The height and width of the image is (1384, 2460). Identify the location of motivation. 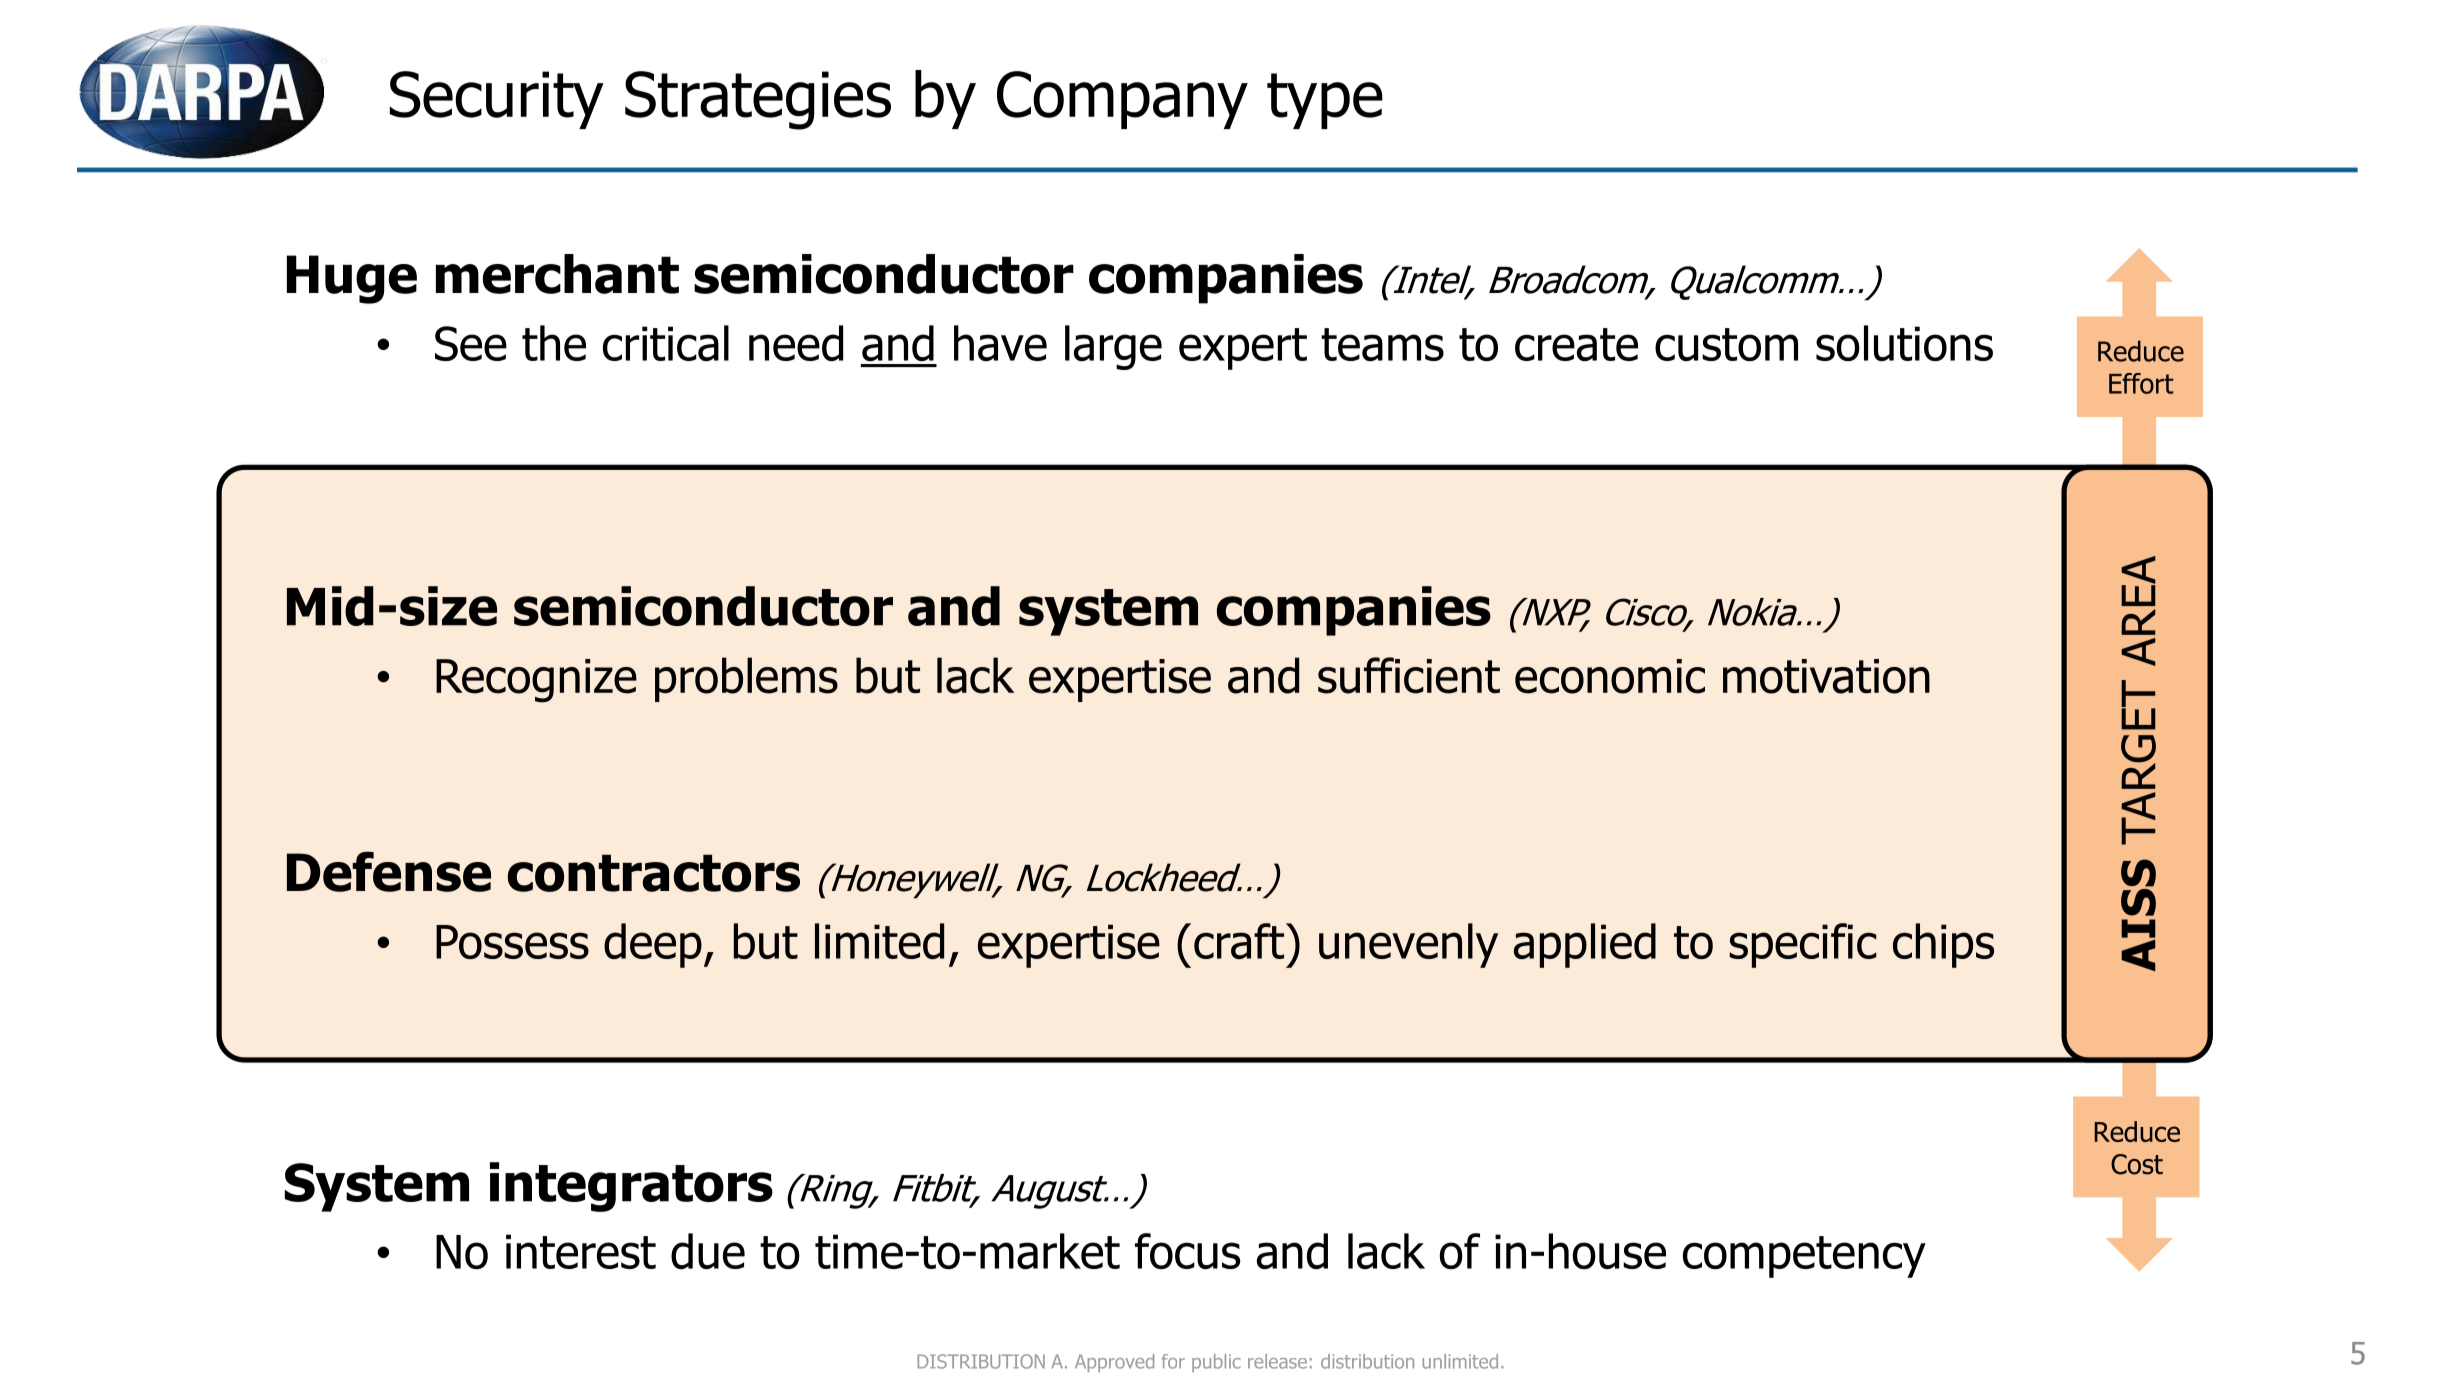
(1826, 676).
